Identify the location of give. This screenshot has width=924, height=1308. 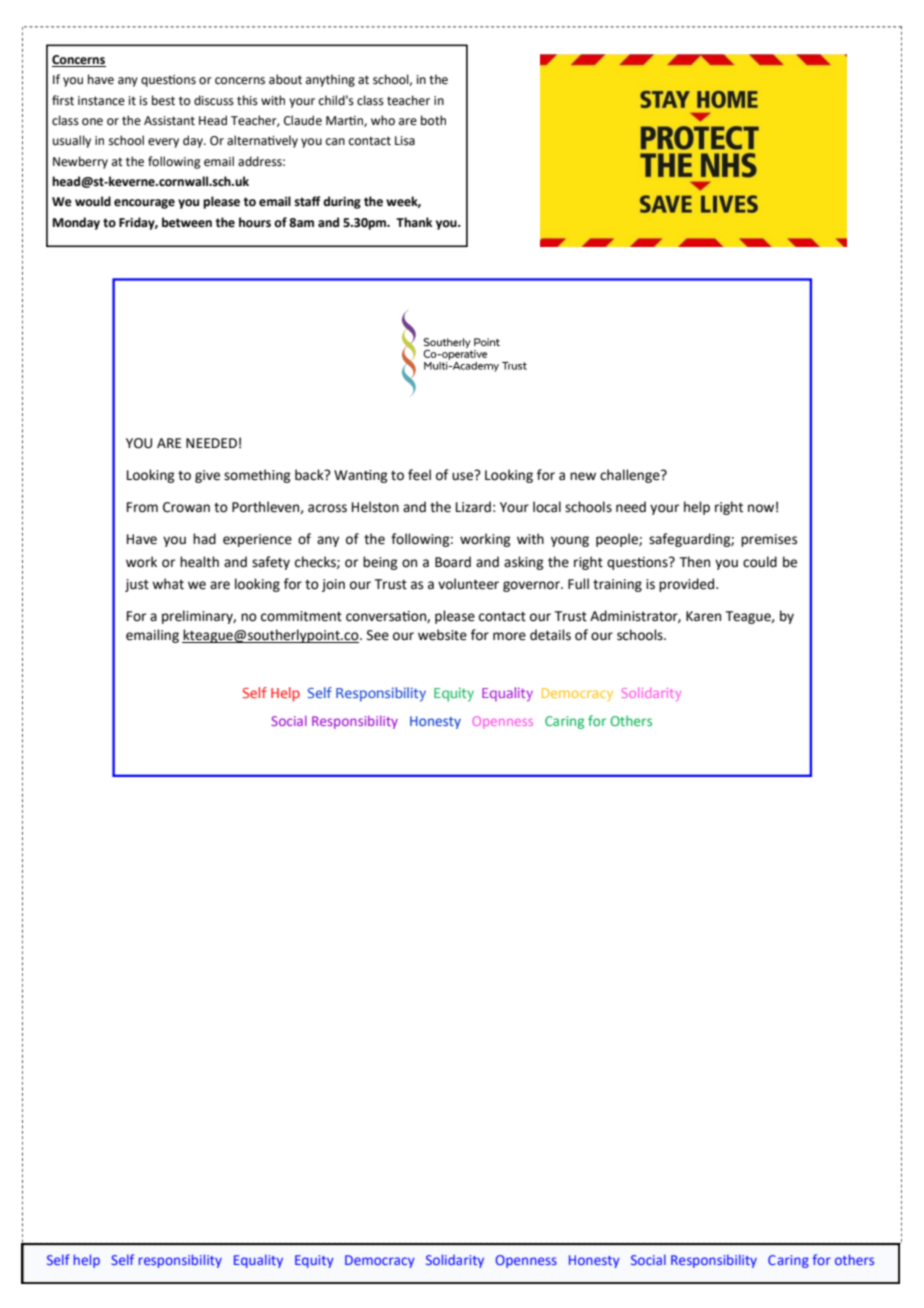
(207, 476).
